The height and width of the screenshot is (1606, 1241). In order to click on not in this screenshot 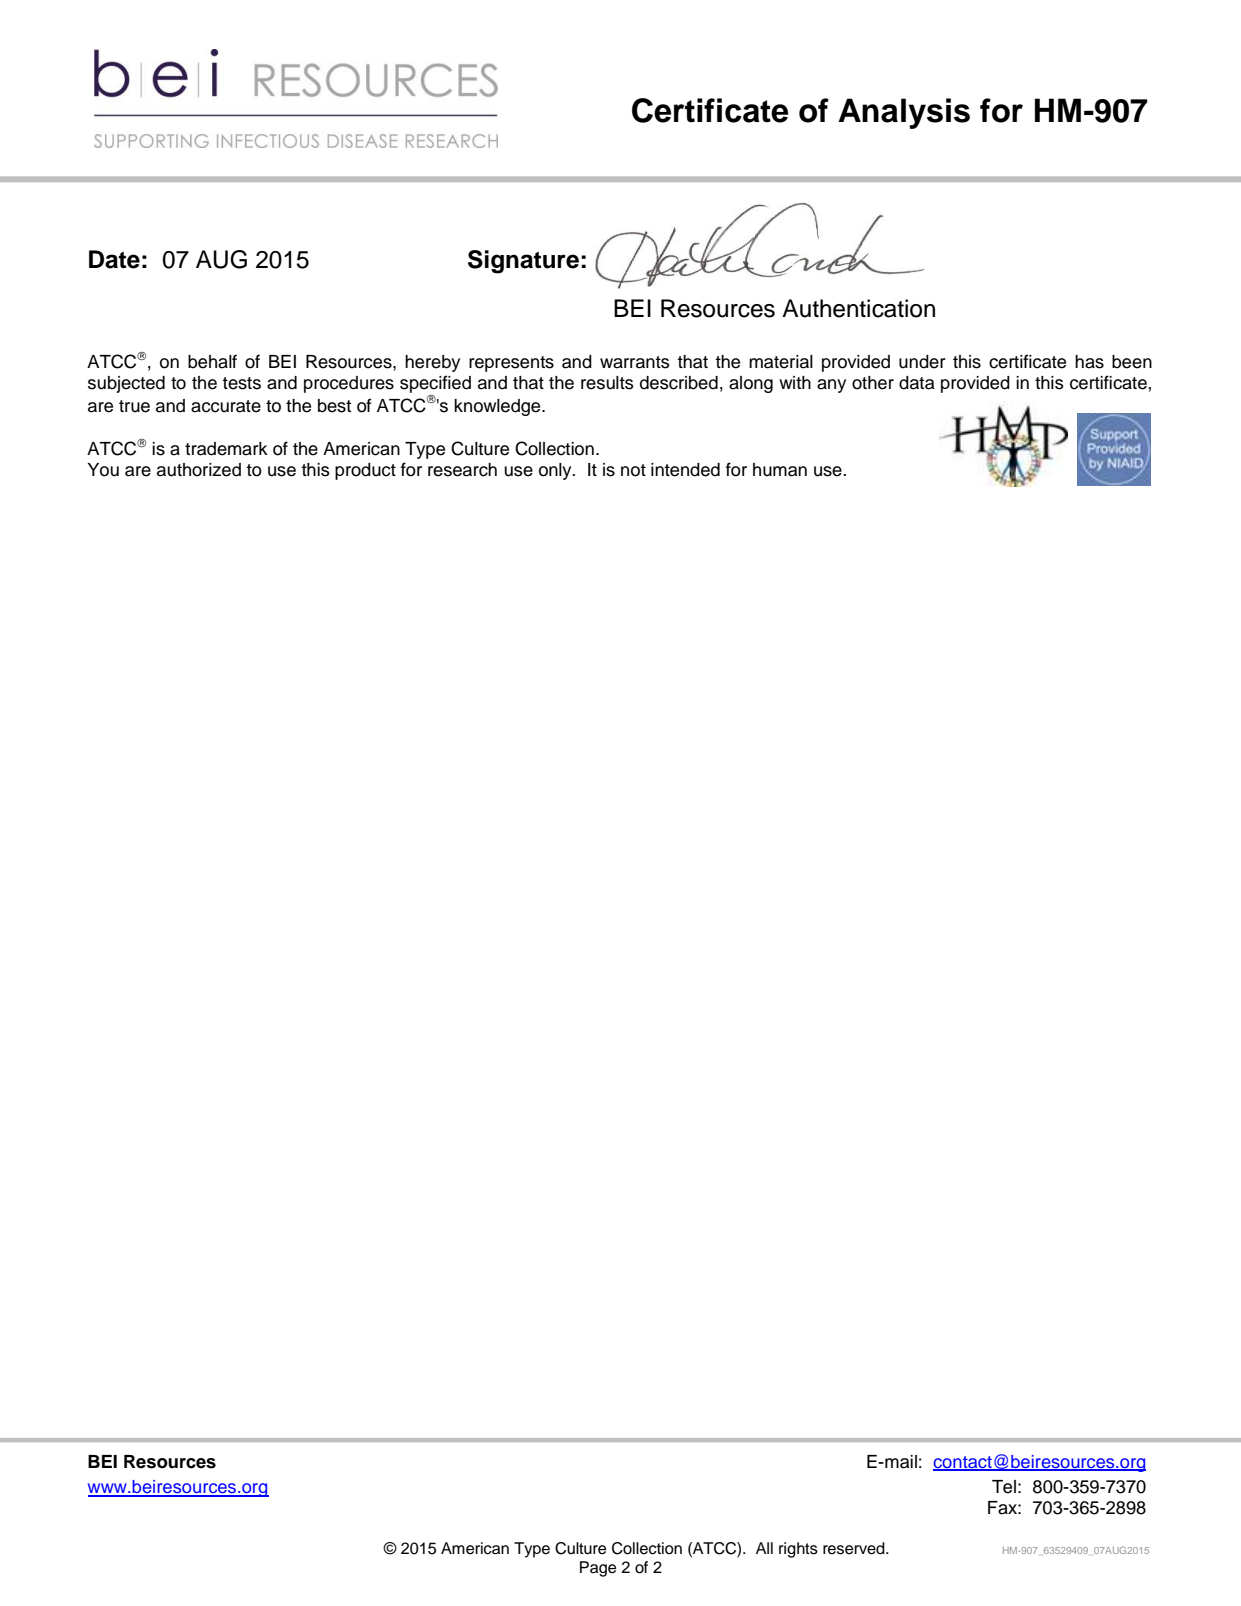, I will do `click(633, 470)`.
